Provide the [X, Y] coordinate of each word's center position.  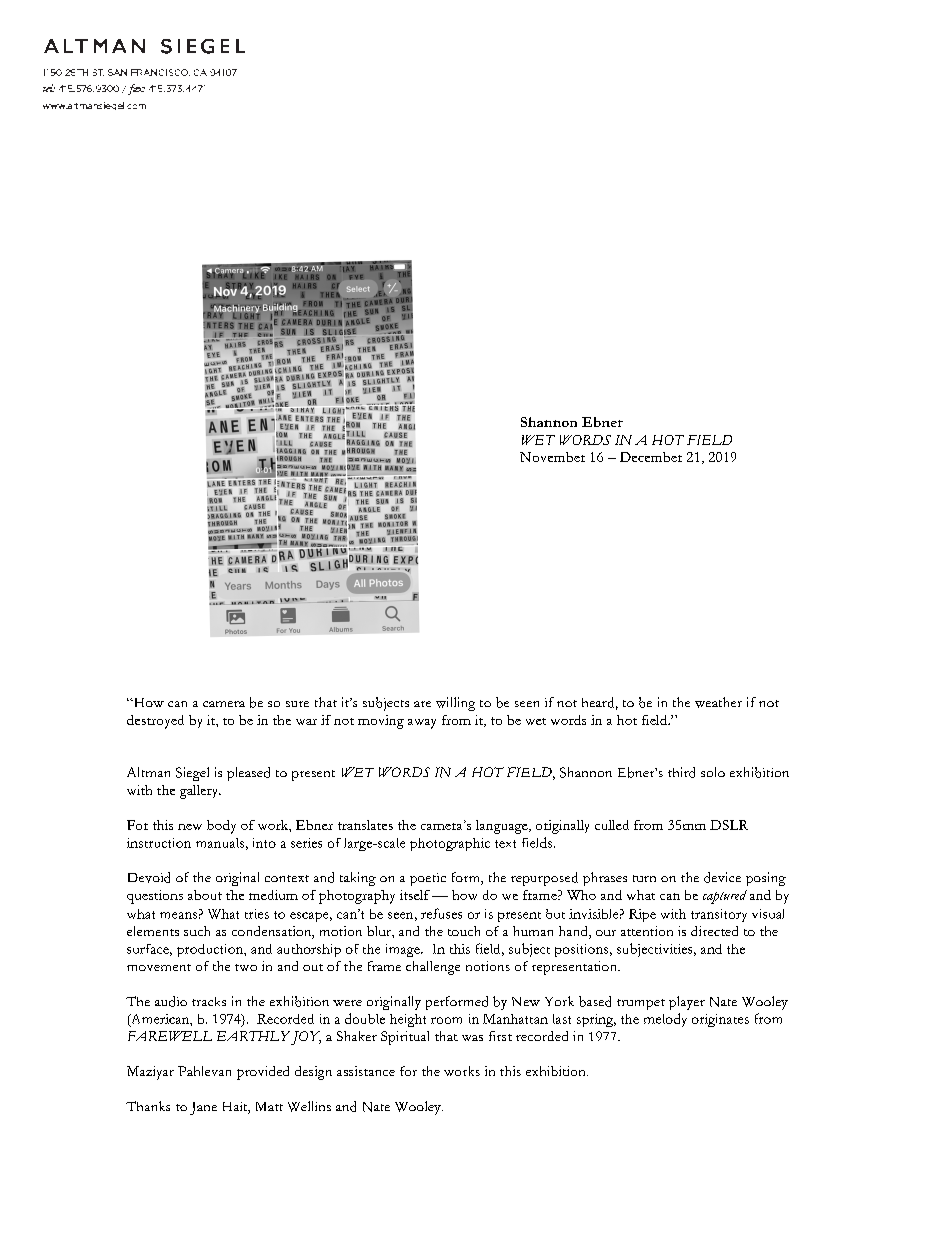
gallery [200, 792]
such [197, 931]
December [651, 457]
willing [455, 704]
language [503, 827]
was [472, 1038]
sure [297, 704]
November [552, 457]
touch [464, 931]
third [681, 772]
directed [714, 931]
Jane [203, 1108]
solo [713, 772]
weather [718, 702]
